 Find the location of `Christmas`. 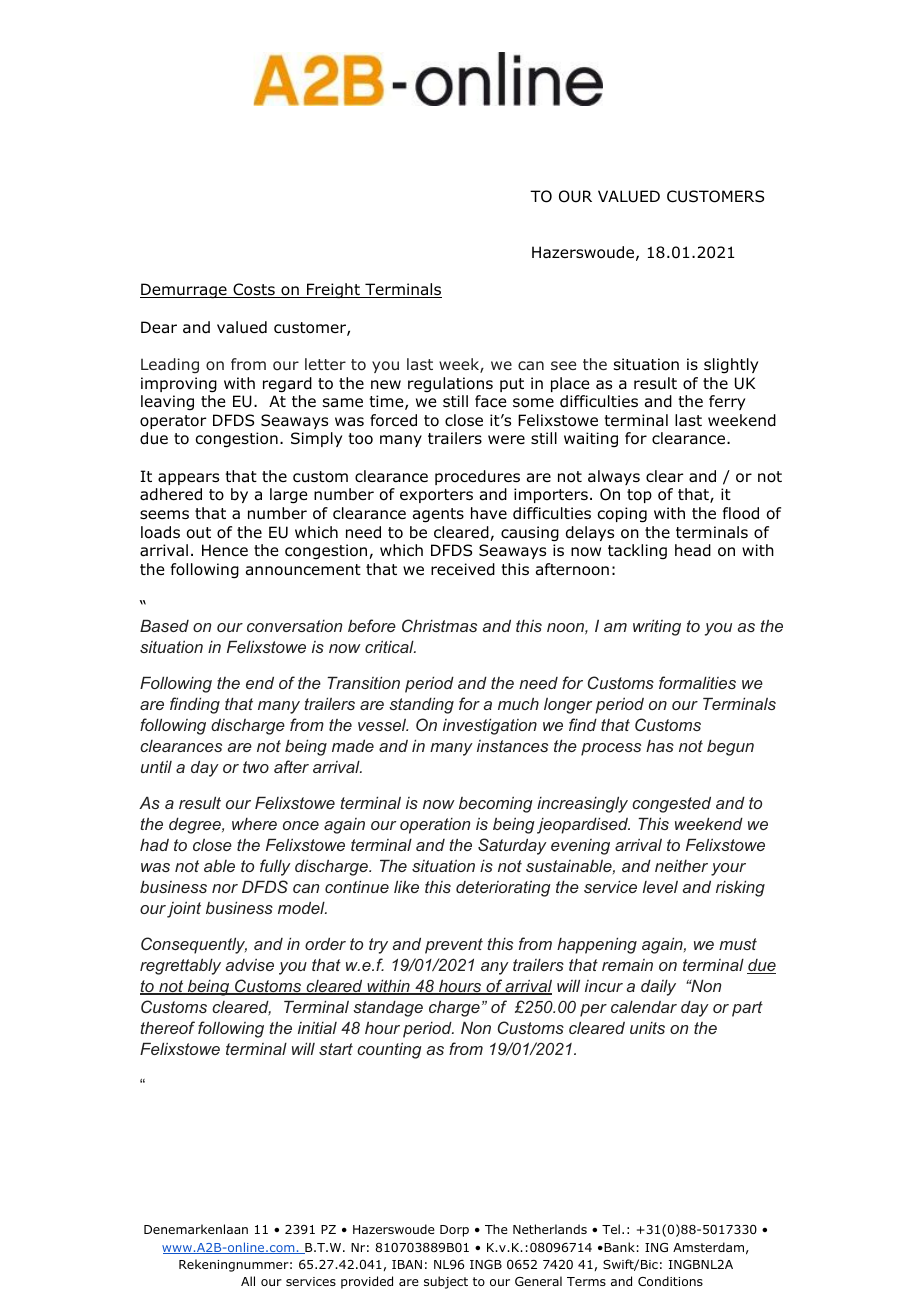

Christmas is located at coordinates (439, 625).
